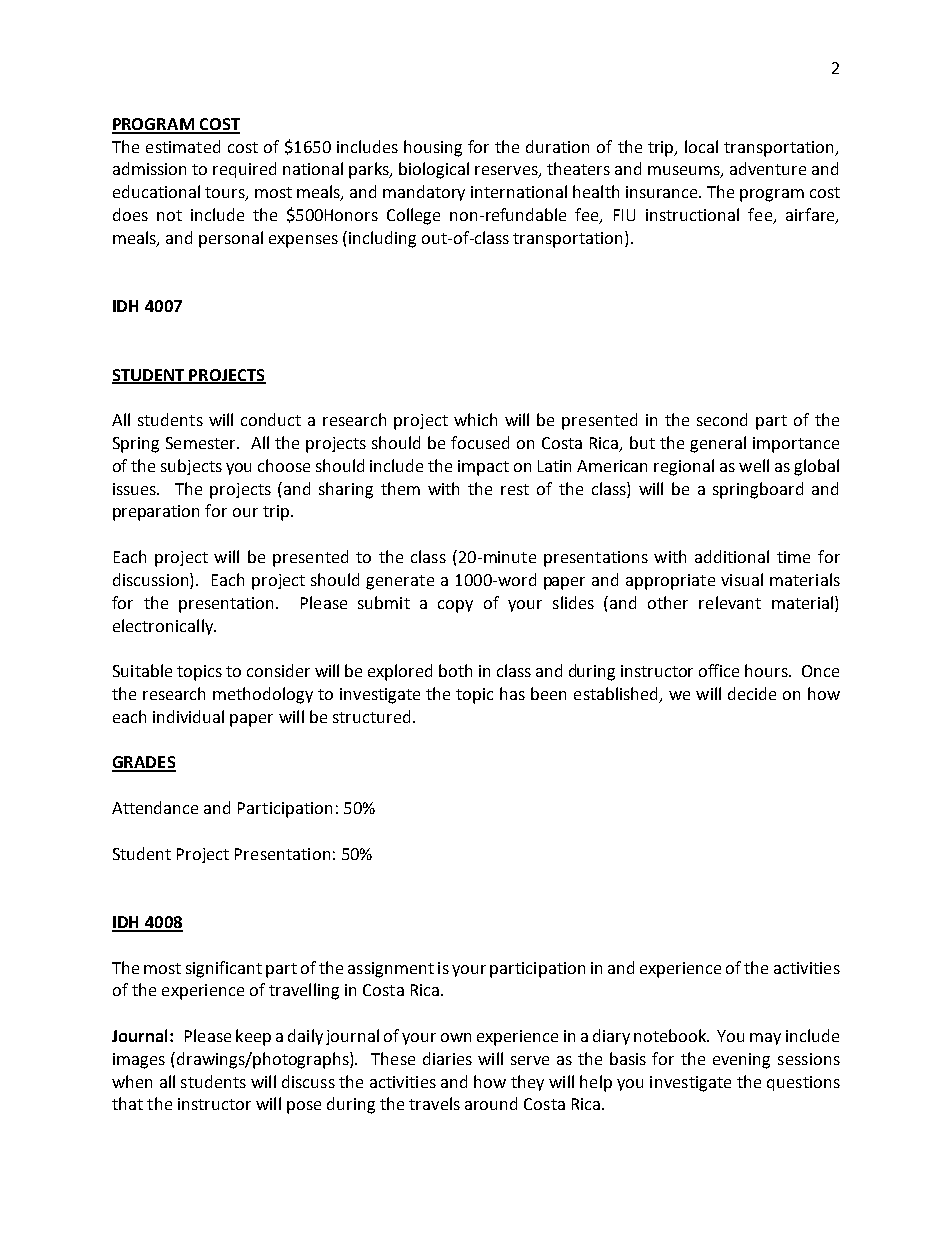 The image size is (952, 1233). Describe the element at coordinates (447, 1058) in the document. I see `diaries` at that location.
